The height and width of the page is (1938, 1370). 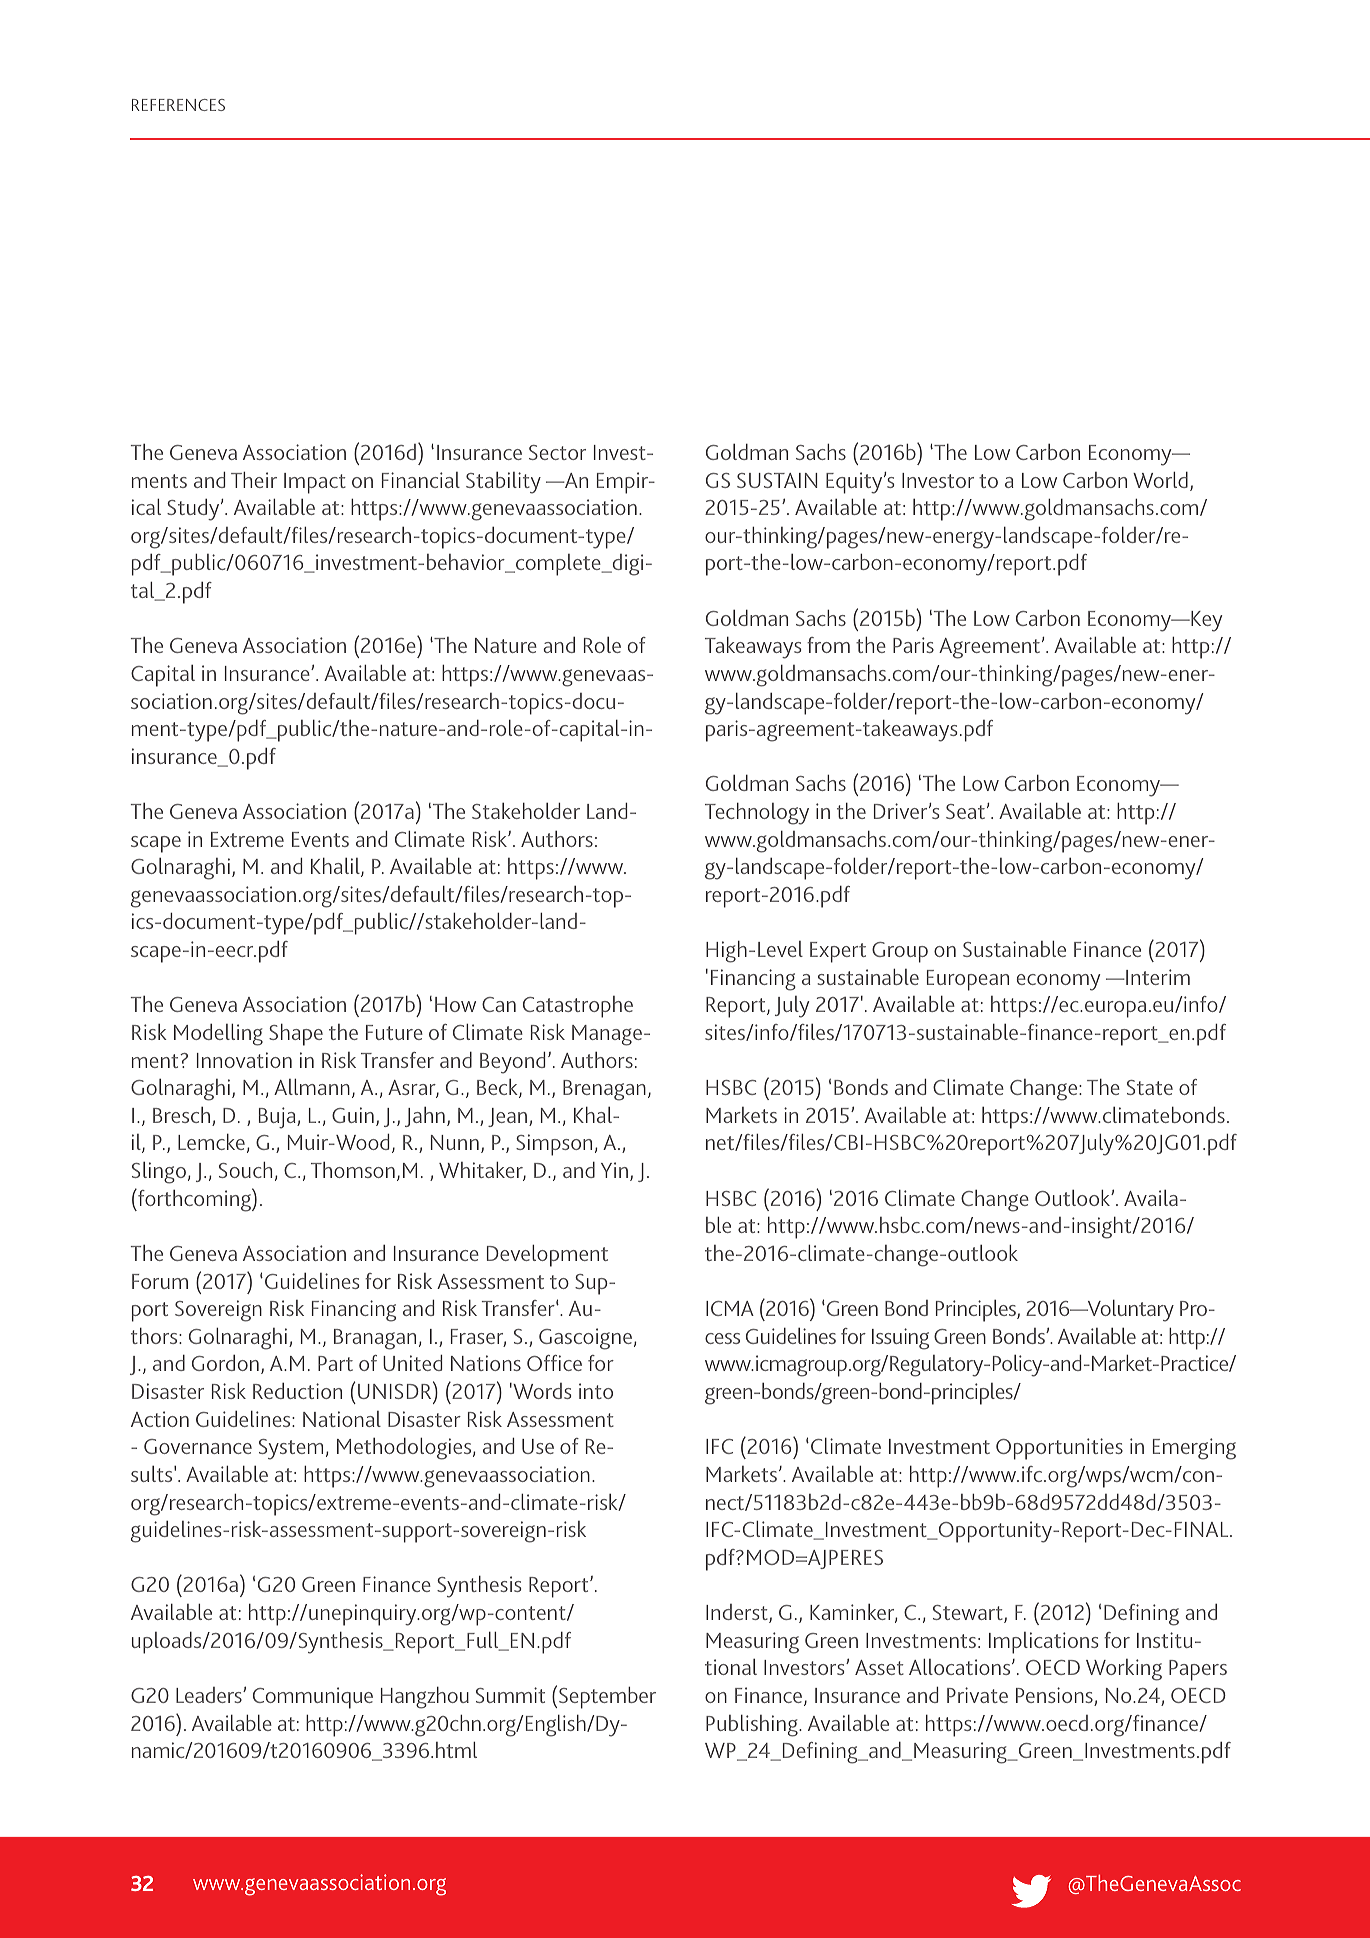 What do you see at coordinates (1160, 480) in the page?
I see `World` at bounding box center [1160, 480].
